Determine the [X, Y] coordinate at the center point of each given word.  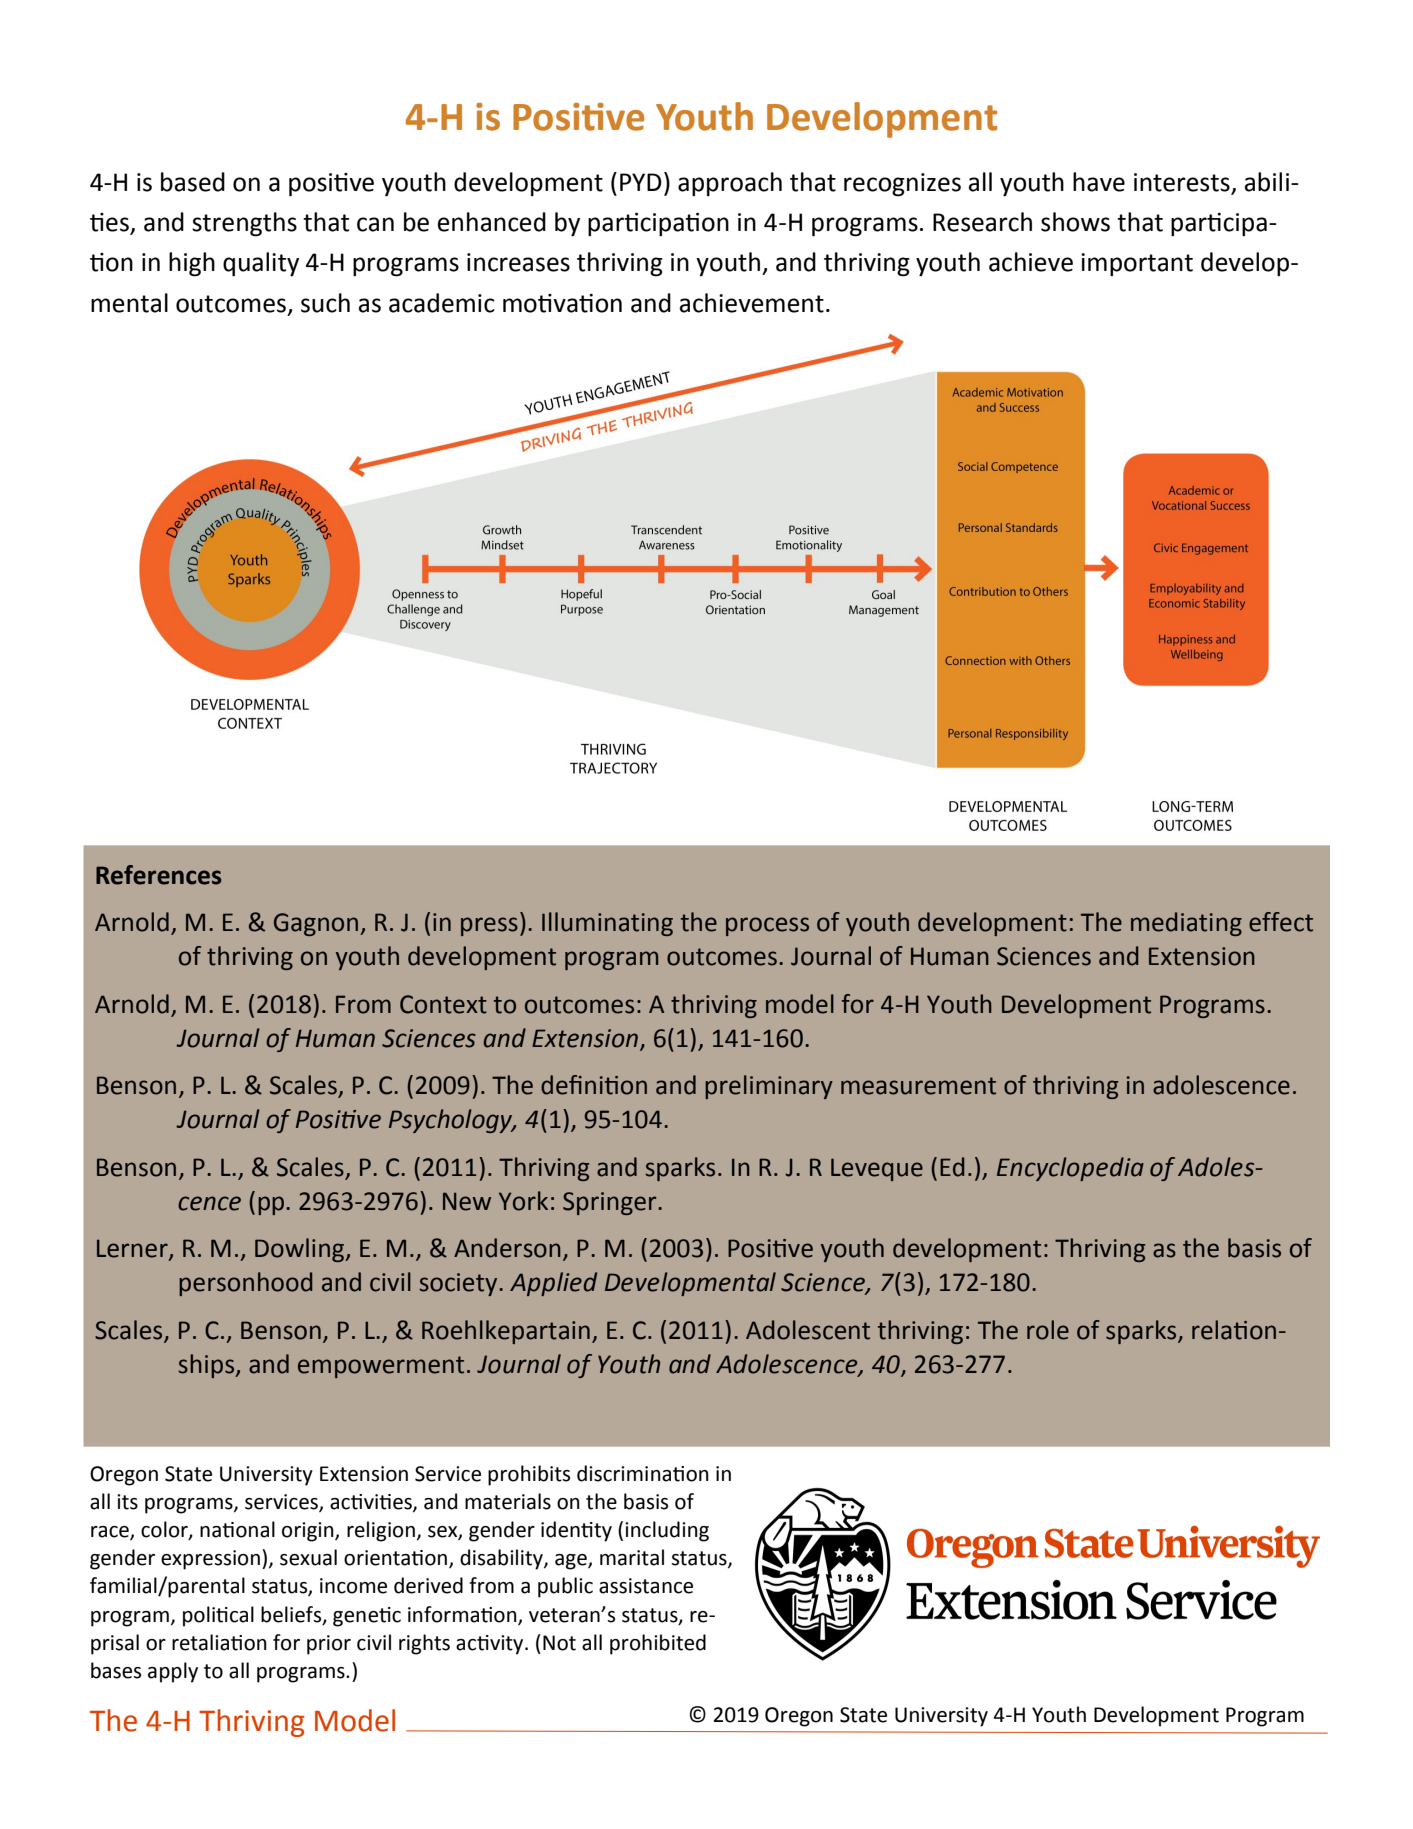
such [325, 303]
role [1048, 1330]
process [767, 926]
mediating [1186, 924]
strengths [244, 224]
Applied [553, 1284]
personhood [245, 1284]
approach [730, 184]
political [218, 1616]
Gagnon [317, 924]
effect [1281, 922]
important [1137, 264]
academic [442, 303]
